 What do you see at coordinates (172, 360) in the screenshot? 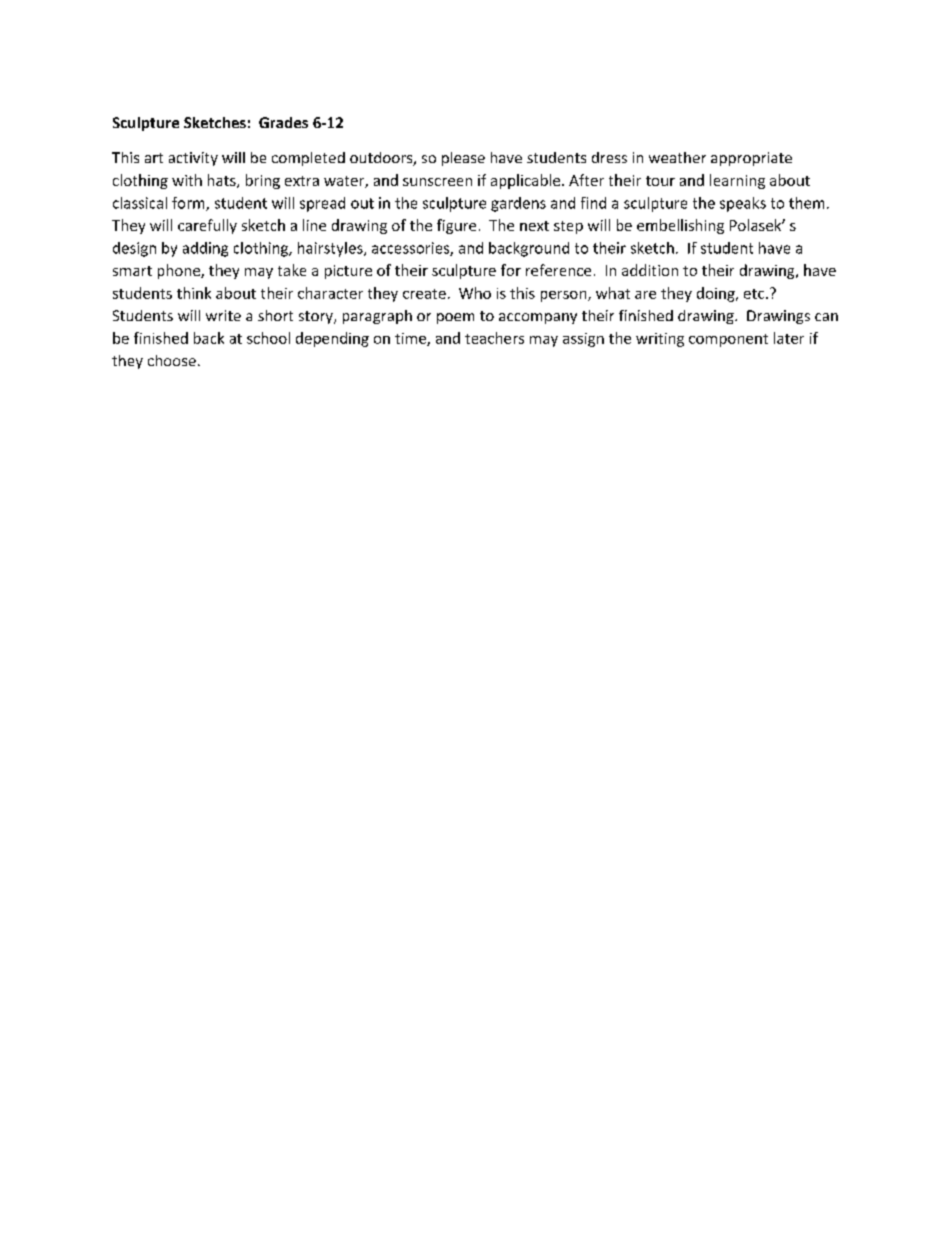
I see `choose` at bounding box center [172, 360].
